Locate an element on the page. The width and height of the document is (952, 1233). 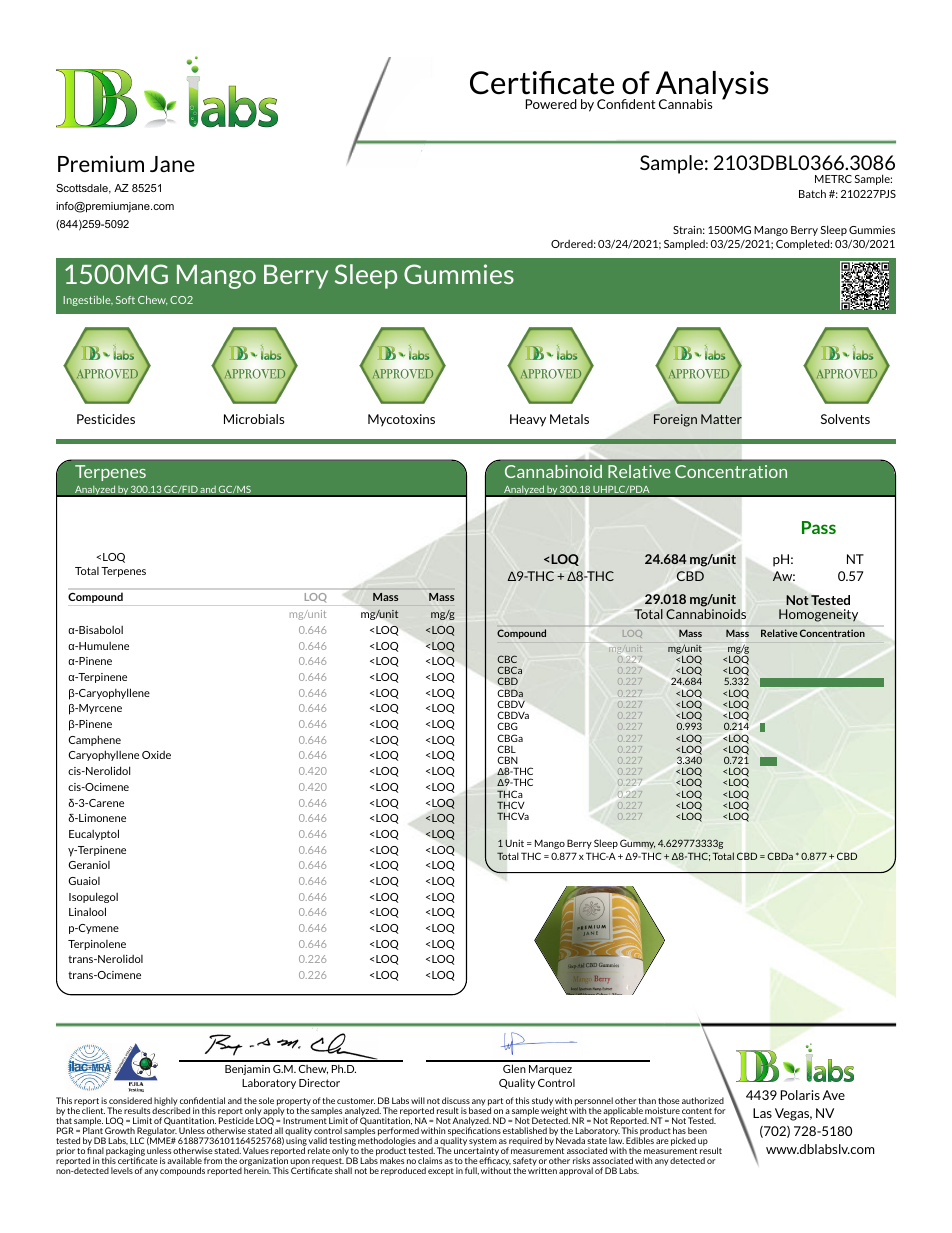
Heavy is located at coordinates (528, 420).
